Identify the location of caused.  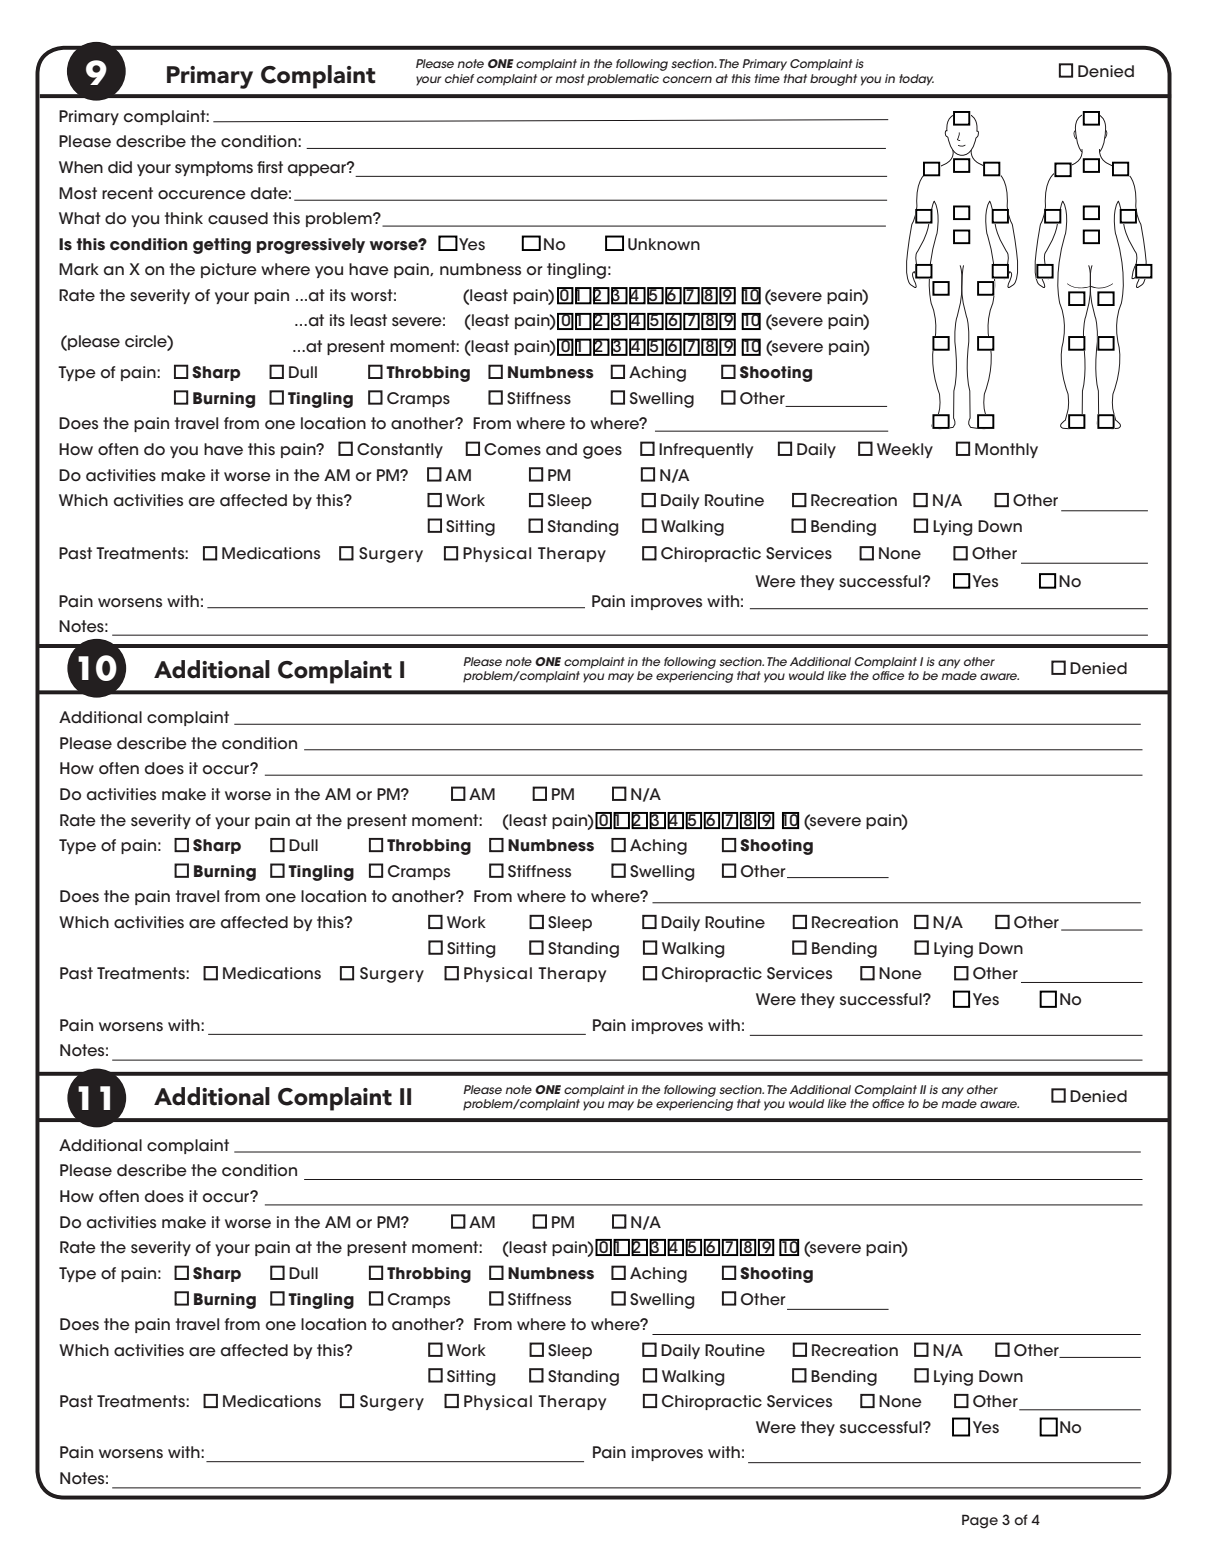
(238, 218).
